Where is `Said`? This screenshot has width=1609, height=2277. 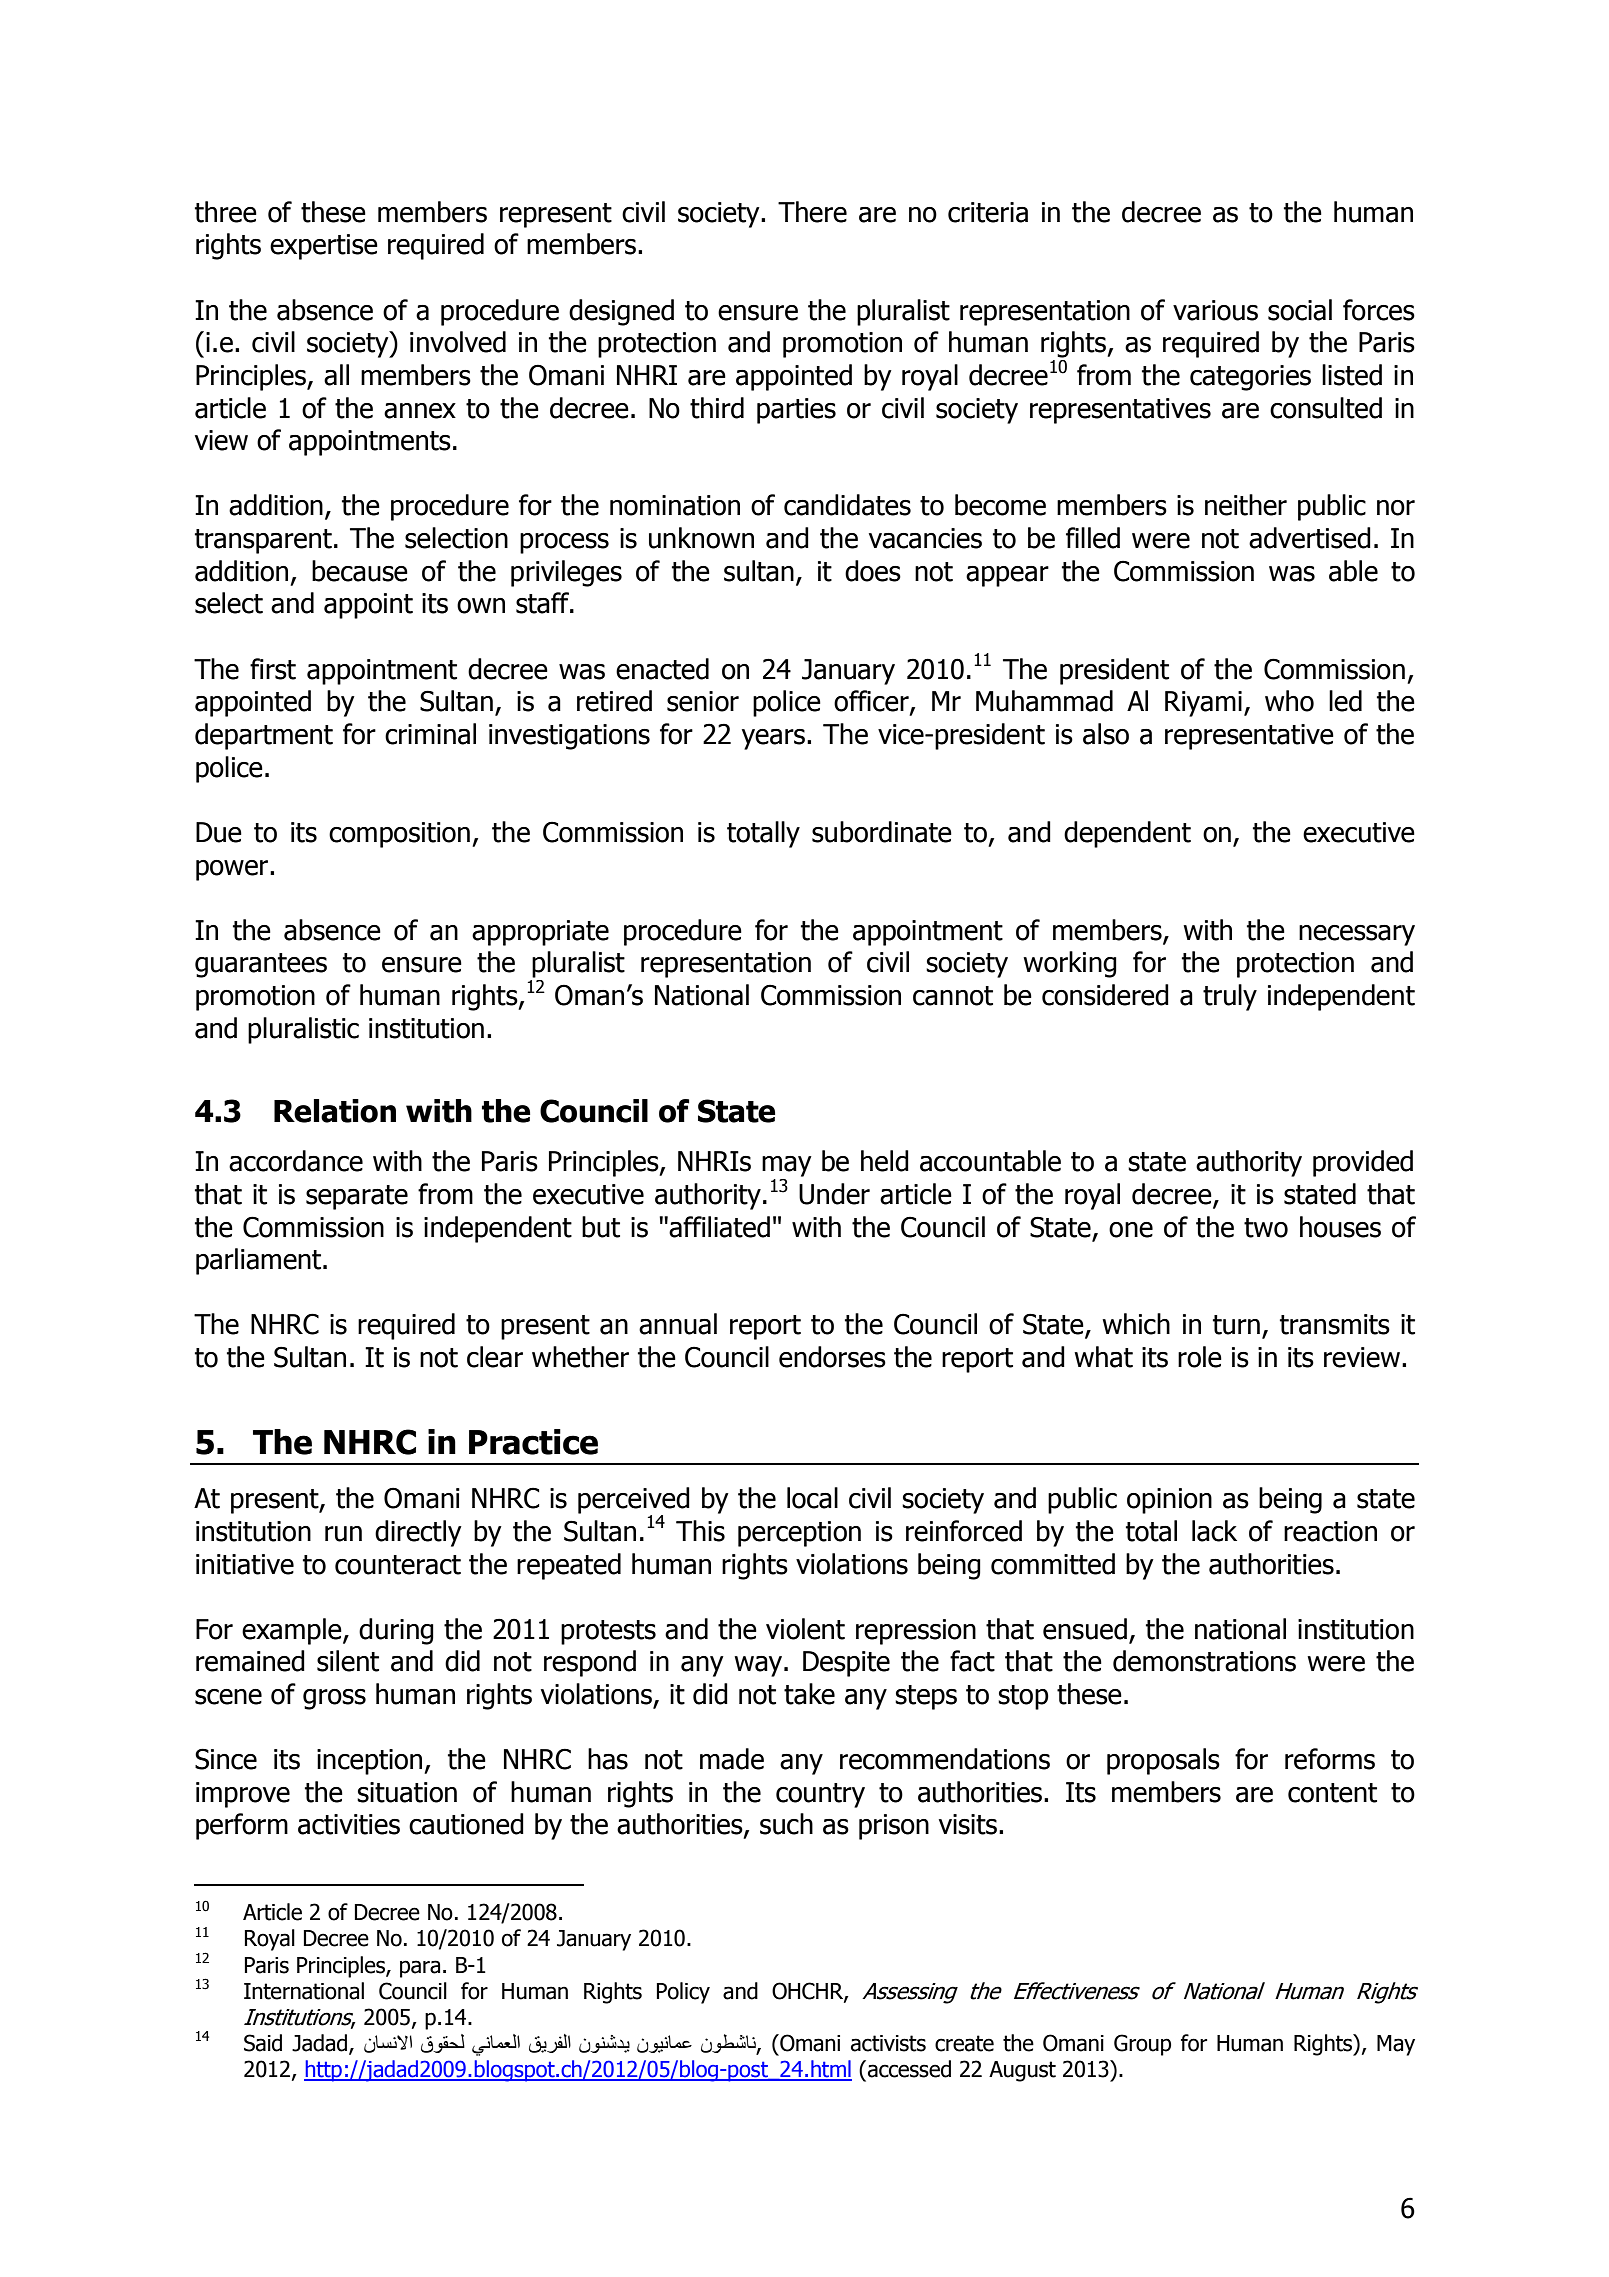 Said is located at coordinates (263, 2043).
